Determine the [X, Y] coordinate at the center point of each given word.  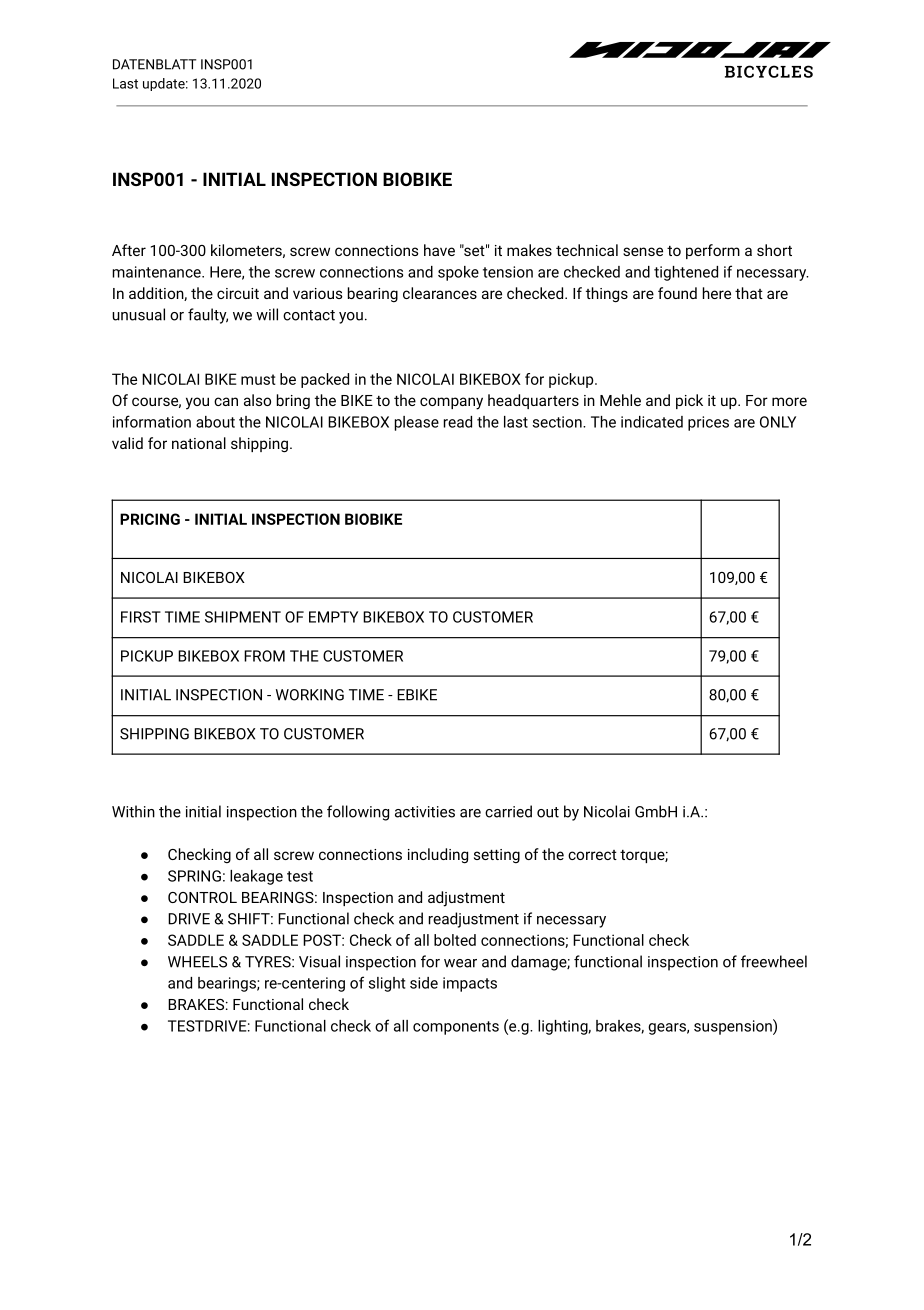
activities [425, 812]
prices [708, 423]
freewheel [774, 961]
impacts [470, 984]
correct [592, 855]
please [417, 423]
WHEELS [197, 962]
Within [133, 811]
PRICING [150, 519]
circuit [238, 293]
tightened [686, 273]
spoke [458, 273]
